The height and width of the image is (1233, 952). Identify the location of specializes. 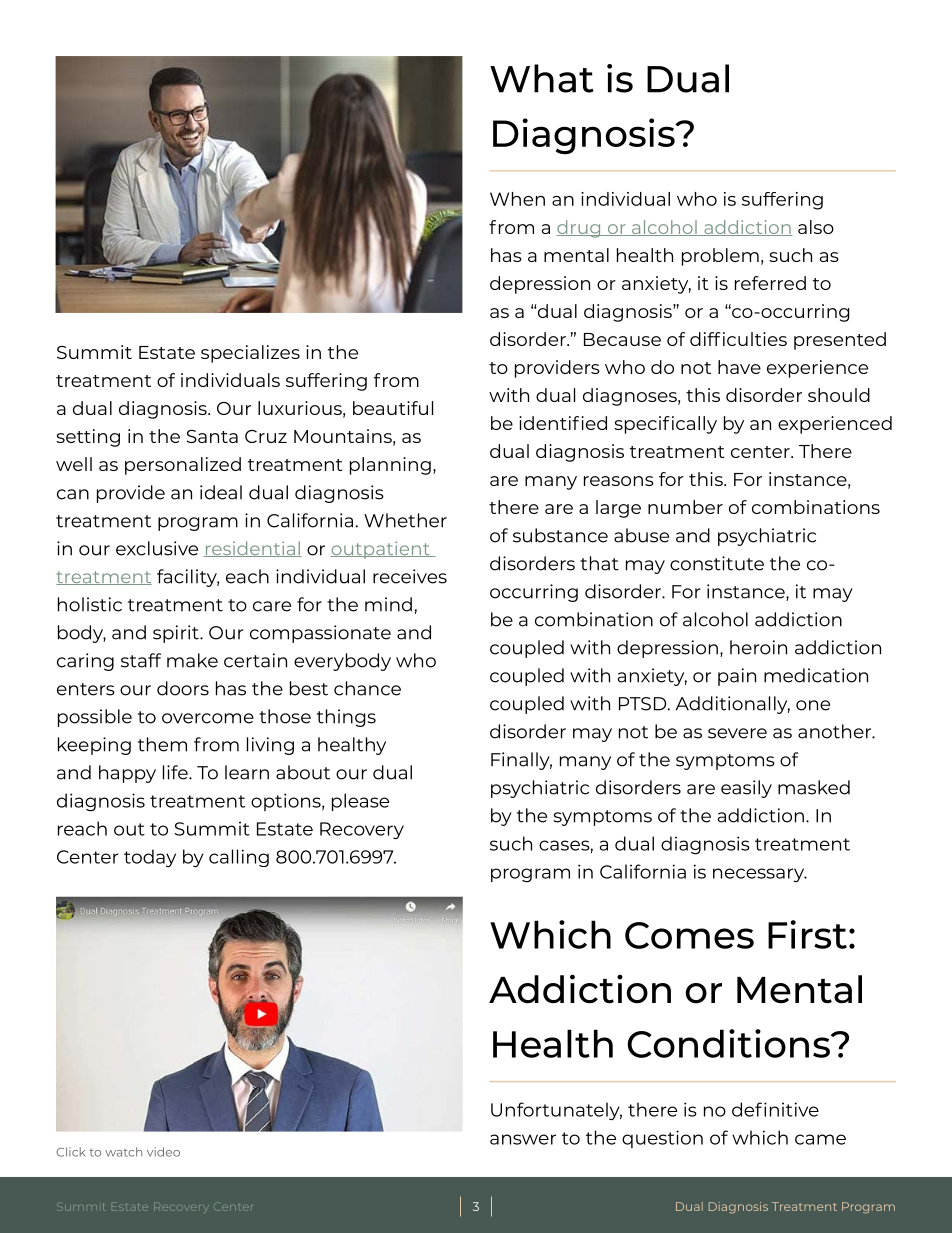
(250, 354).
